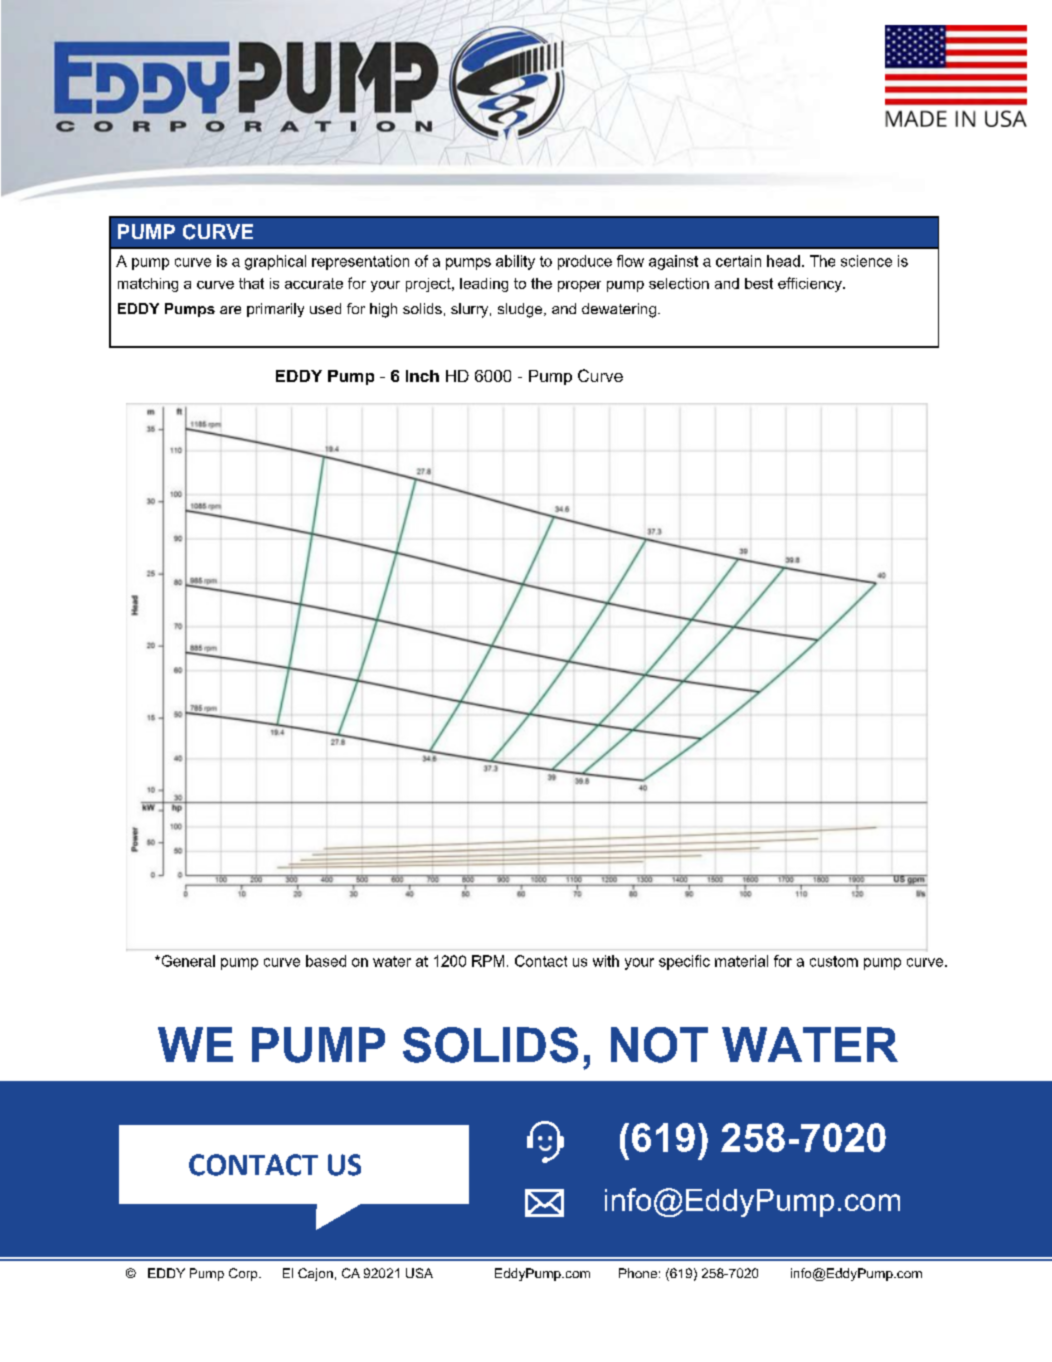 This screenshot has height=1362, width=1052. Describe the element at coordinates (759, 283) in the screenshot. I see `best` at that location.
